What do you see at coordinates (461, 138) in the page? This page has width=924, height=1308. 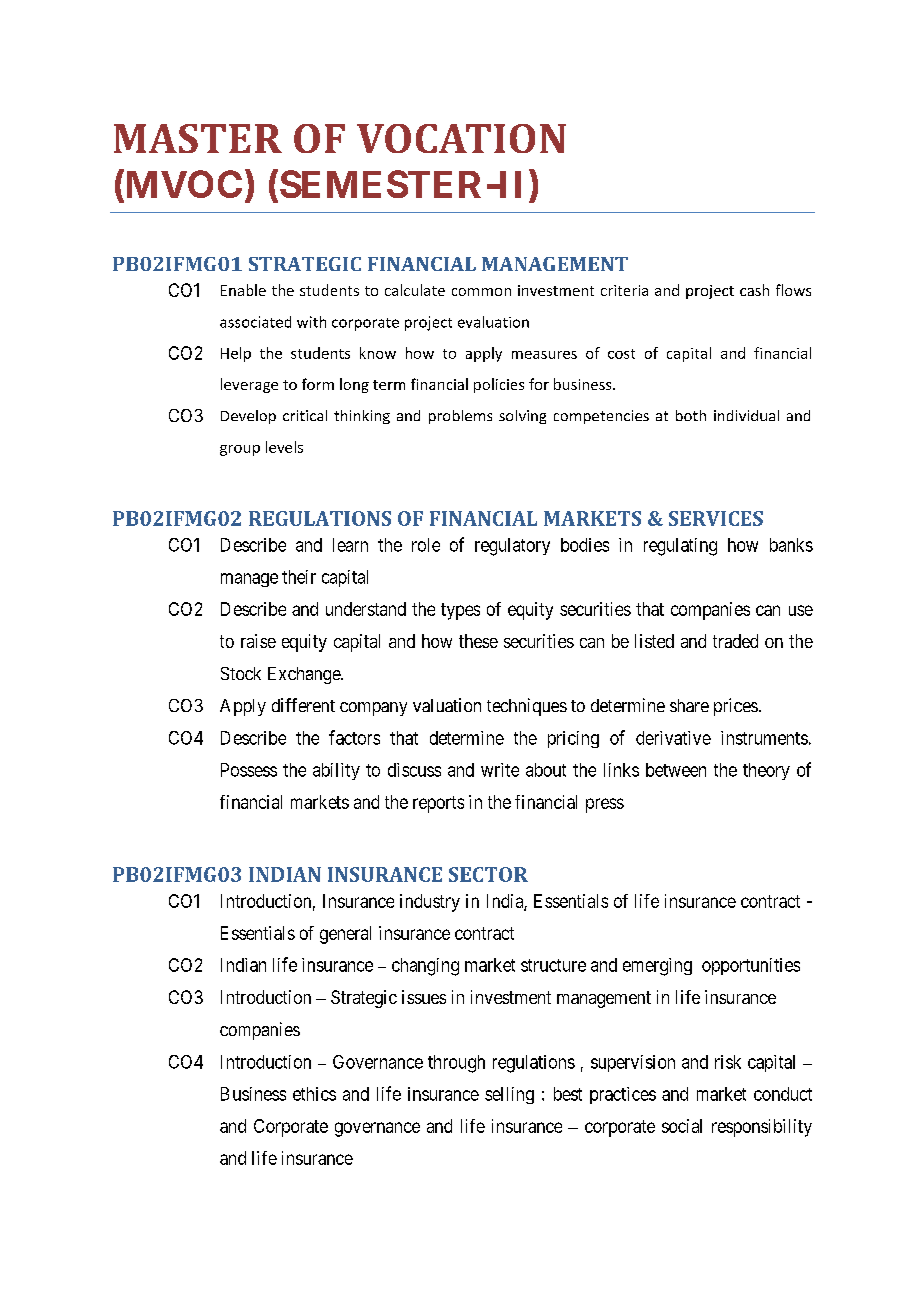 I see `VOCATION` at bounding box center [461, 138].
